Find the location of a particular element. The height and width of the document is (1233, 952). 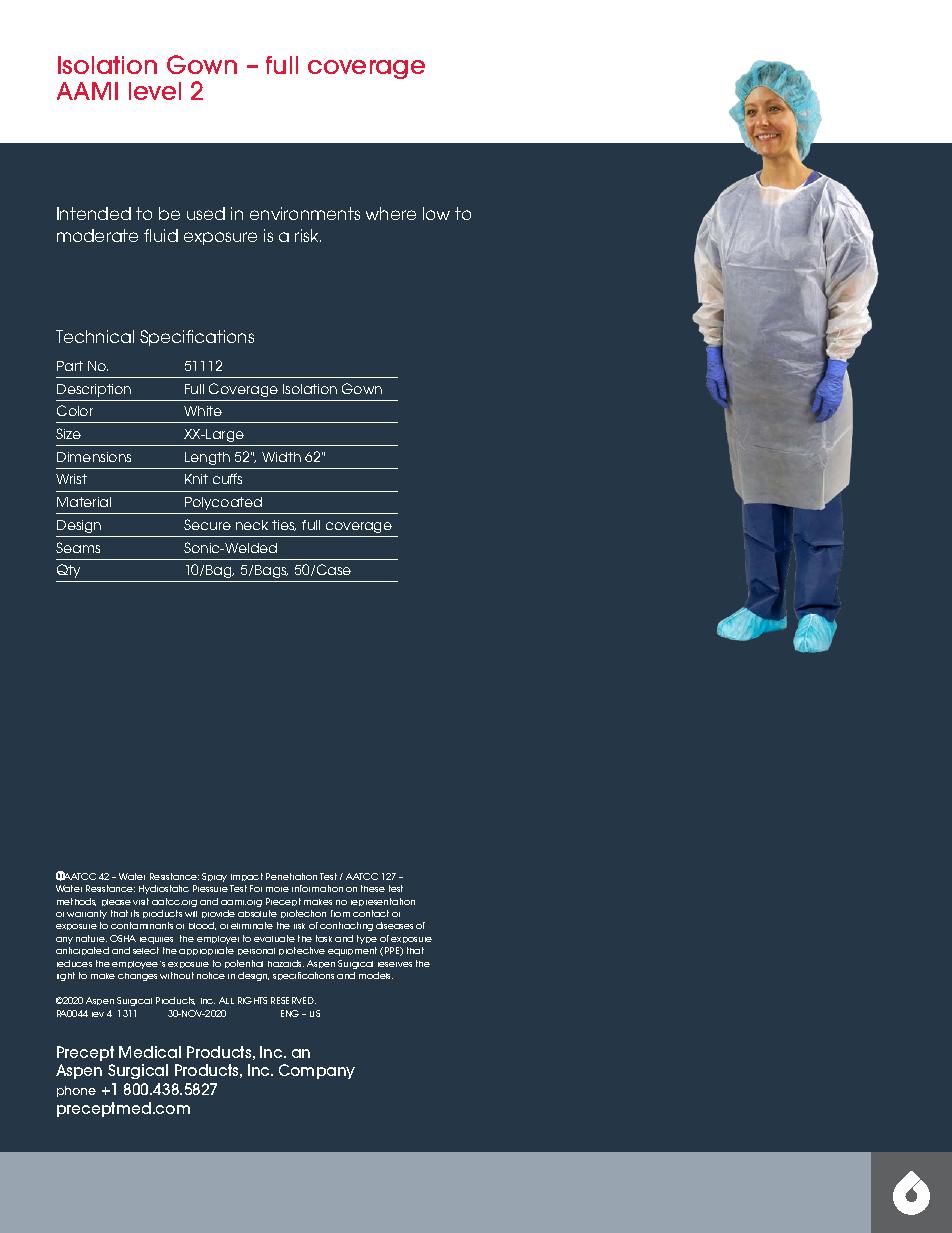

Qty is located at coordinates (68, 571).
